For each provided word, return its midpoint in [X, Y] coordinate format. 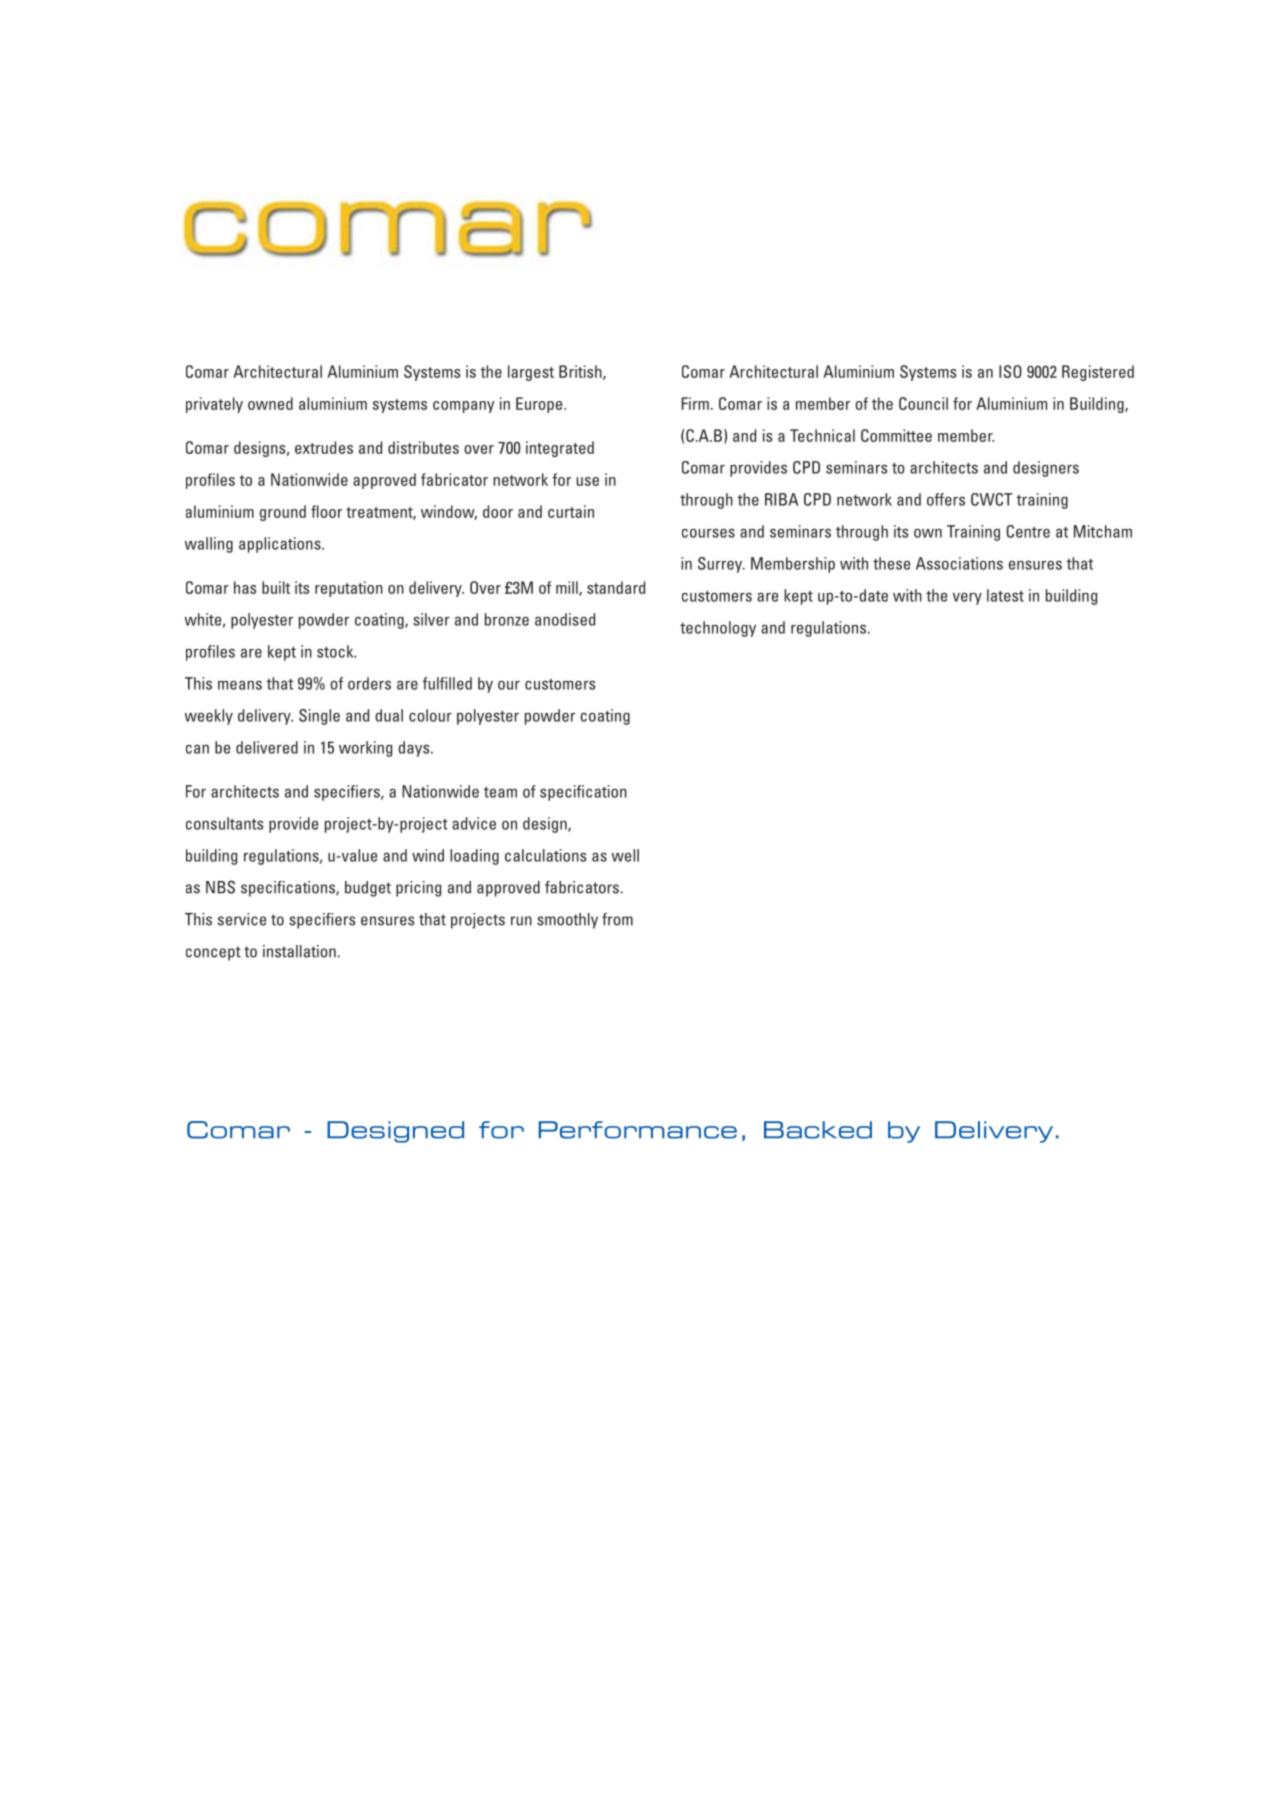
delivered [267, 747]
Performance [638, 1130]
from [617, 919]
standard [616, 587]
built [276, 587]
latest [1005, 595]
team [500, 792]
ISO [1010, 371]
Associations [959, 563]
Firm [695, 403]
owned [270, 403]
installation [299, 951]
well [625, 855]
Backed [818, 1130]
